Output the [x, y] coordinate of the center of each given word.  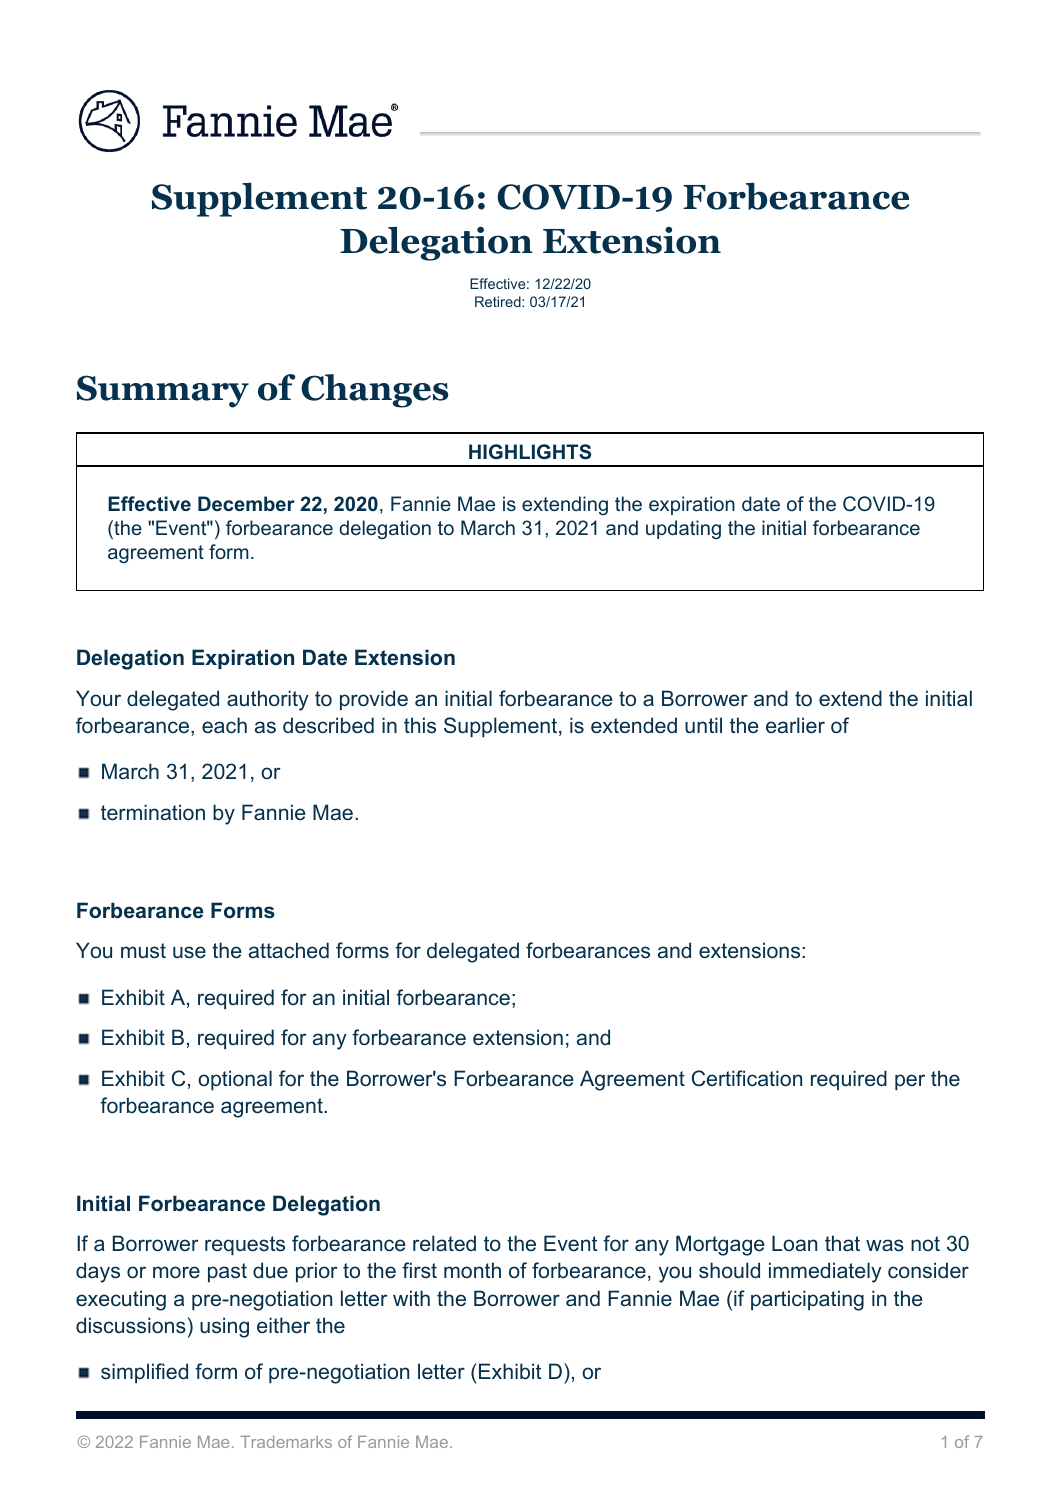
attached [289, 950]
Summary [163, 391]
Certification [747, 1078]
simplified [144, 1373]
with [411, 1298]
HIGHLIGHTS [530, 452]
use [189, 952]
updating [683, 529]
